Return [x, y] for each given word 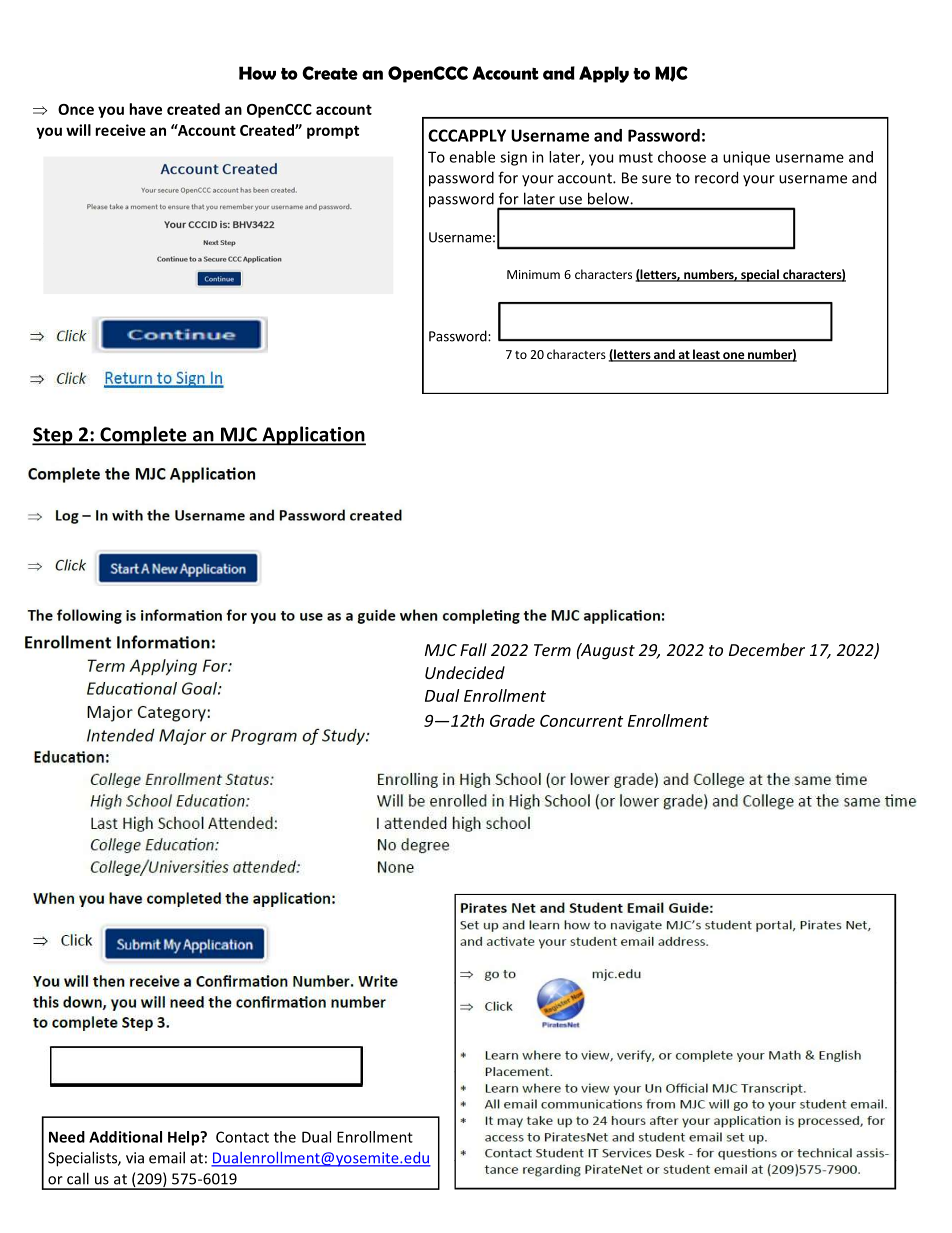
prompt [333, 132]
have [145, 109]
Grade [512, 720]
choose [682, 157]
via [135, 1158]
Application [313, 436]
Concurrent [581, 721]
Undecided [465, 672]
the [285, 1137]
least [706, 355]
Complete [143, 436]
